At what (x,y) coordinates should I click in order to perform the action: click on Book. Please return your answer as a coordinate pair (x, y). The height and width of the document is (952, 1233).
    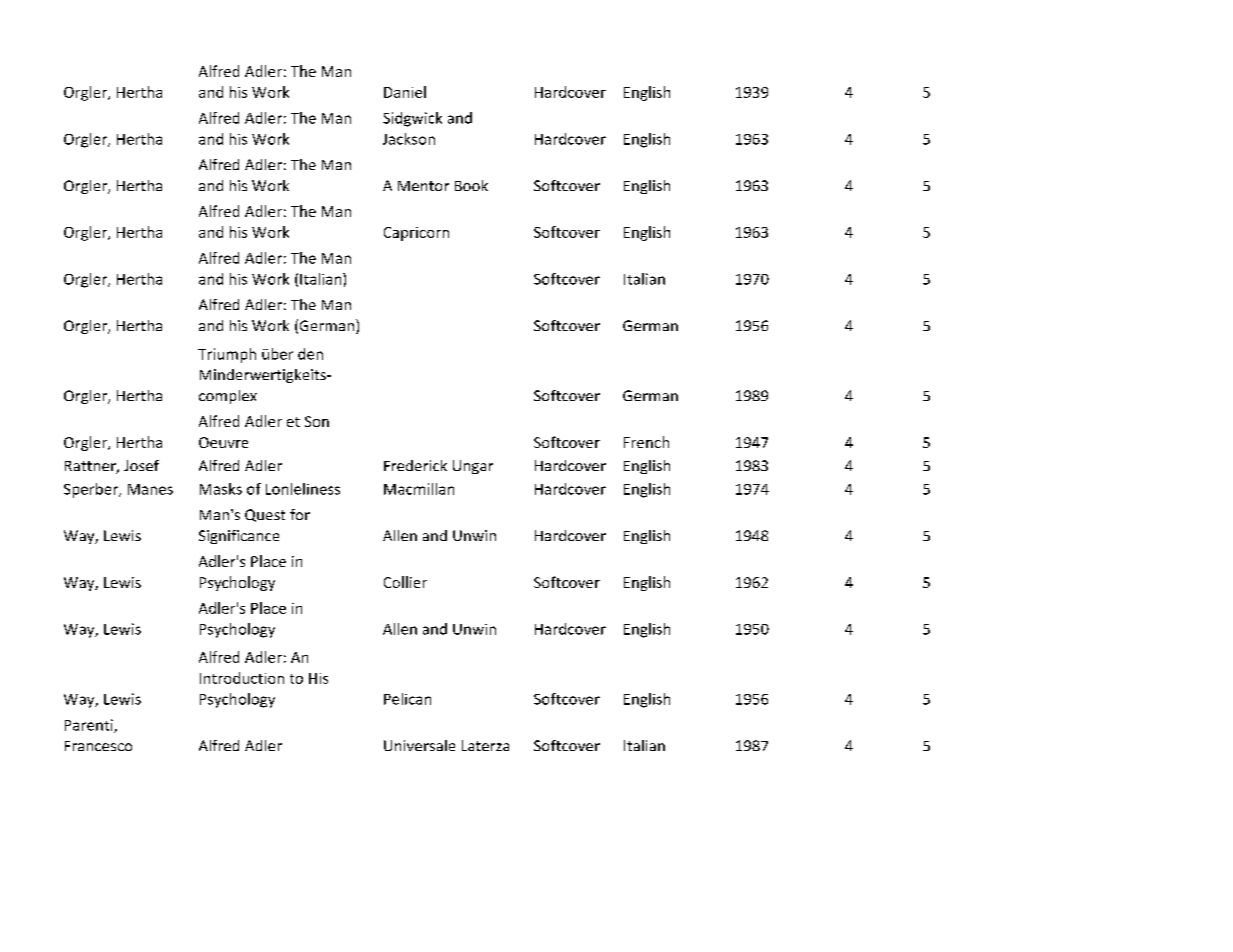
    Looking at the image, I should click on (471, 185).
